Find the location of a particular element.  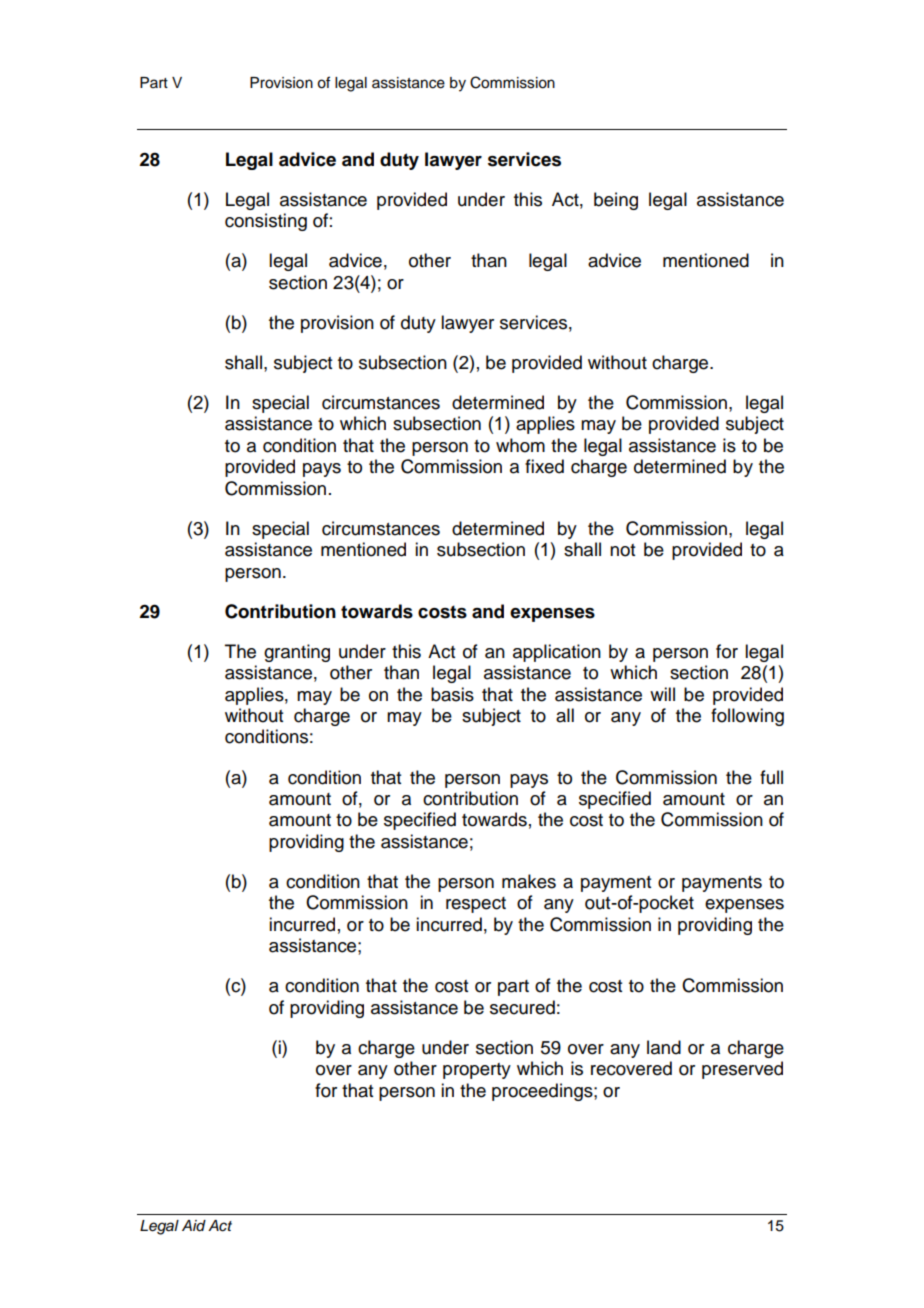

will is located at coordinates (662, 694).
